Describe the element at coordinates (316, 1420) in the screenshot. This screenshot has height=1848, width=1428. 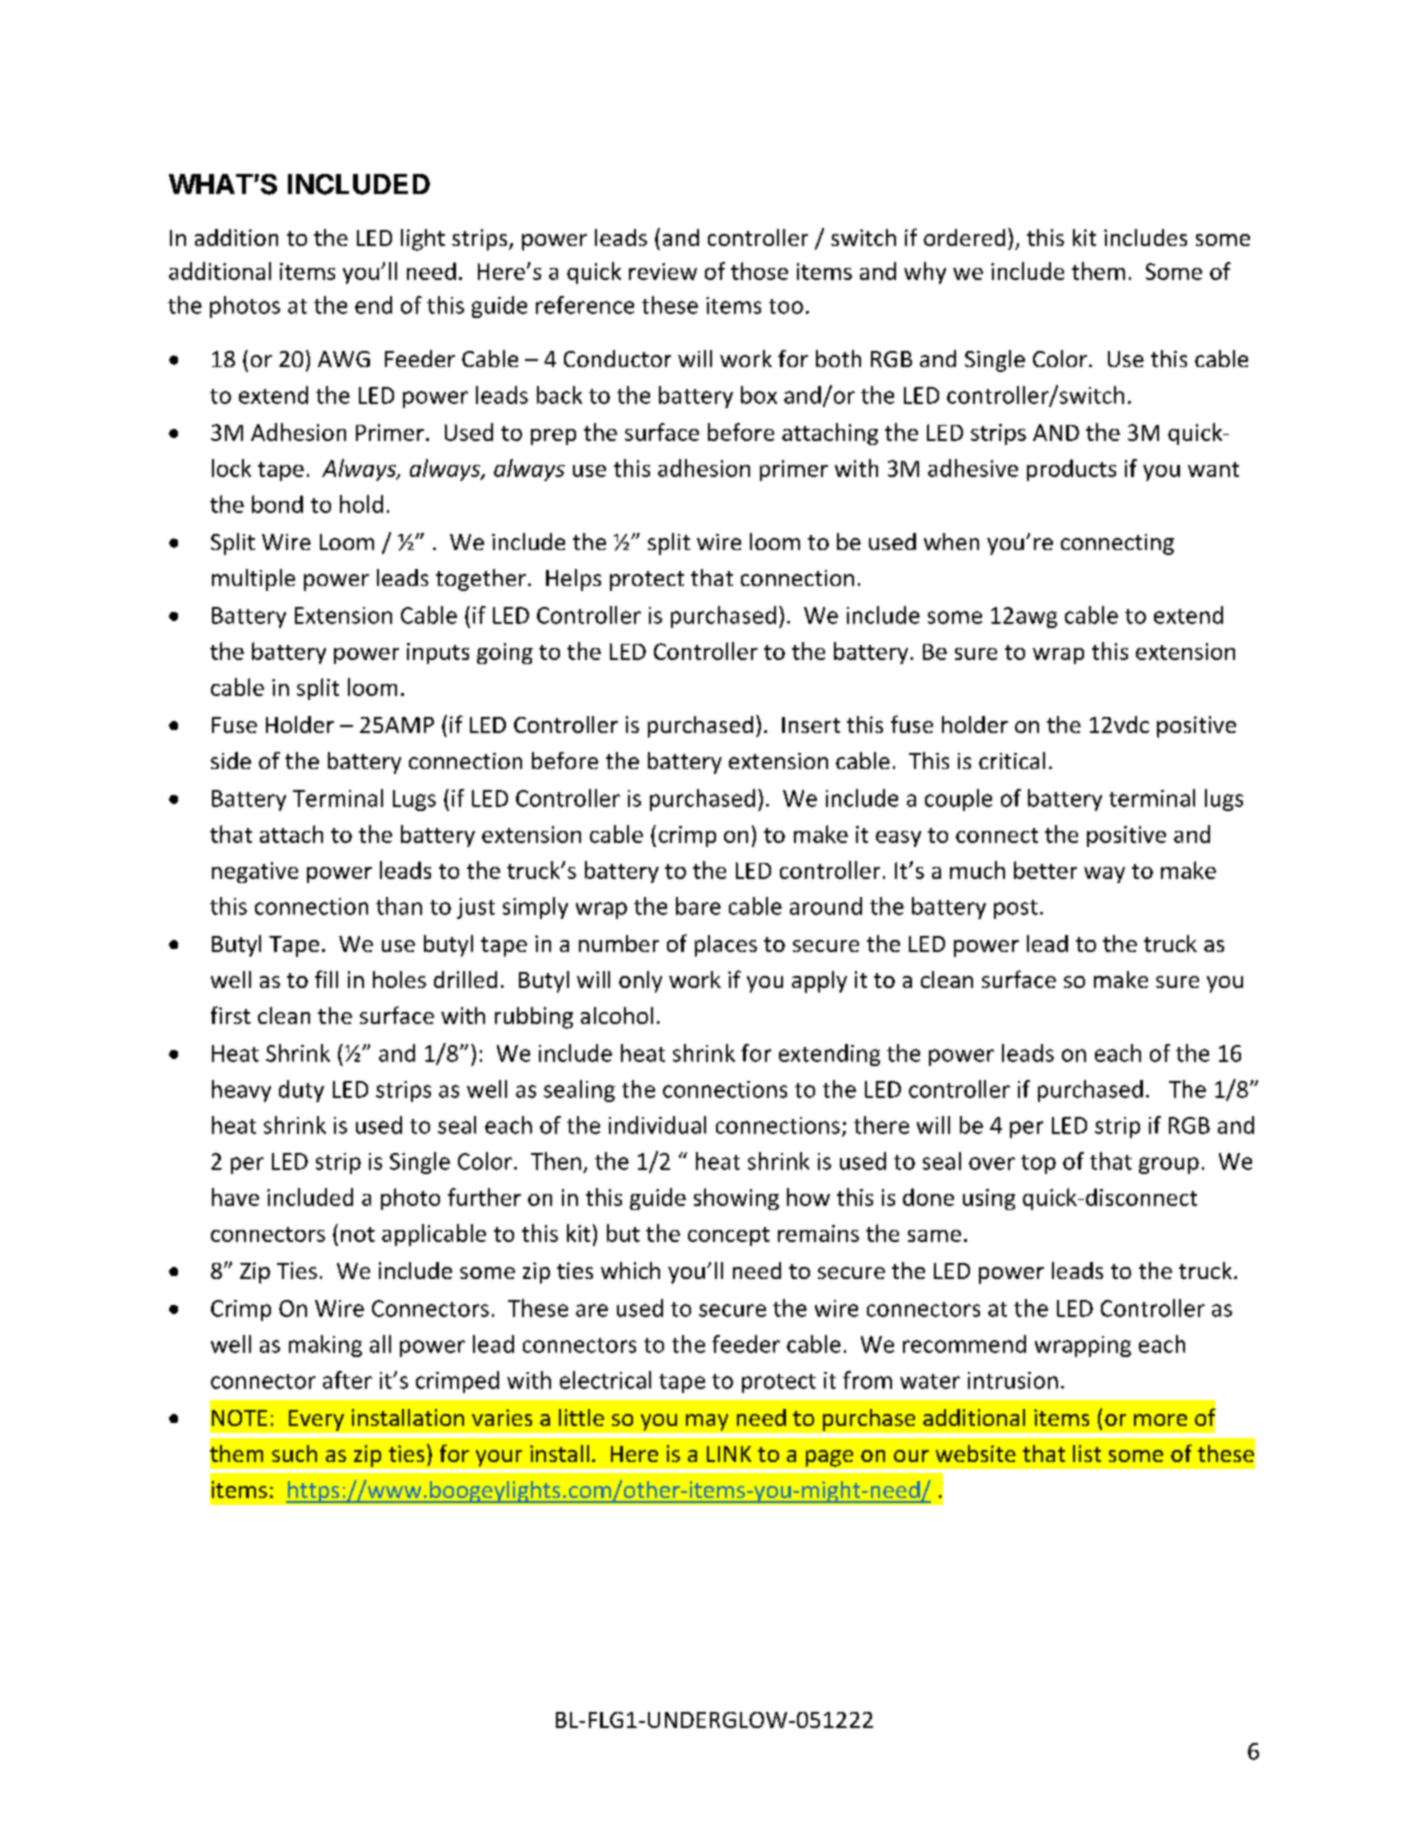
I see `Every` at that location.
